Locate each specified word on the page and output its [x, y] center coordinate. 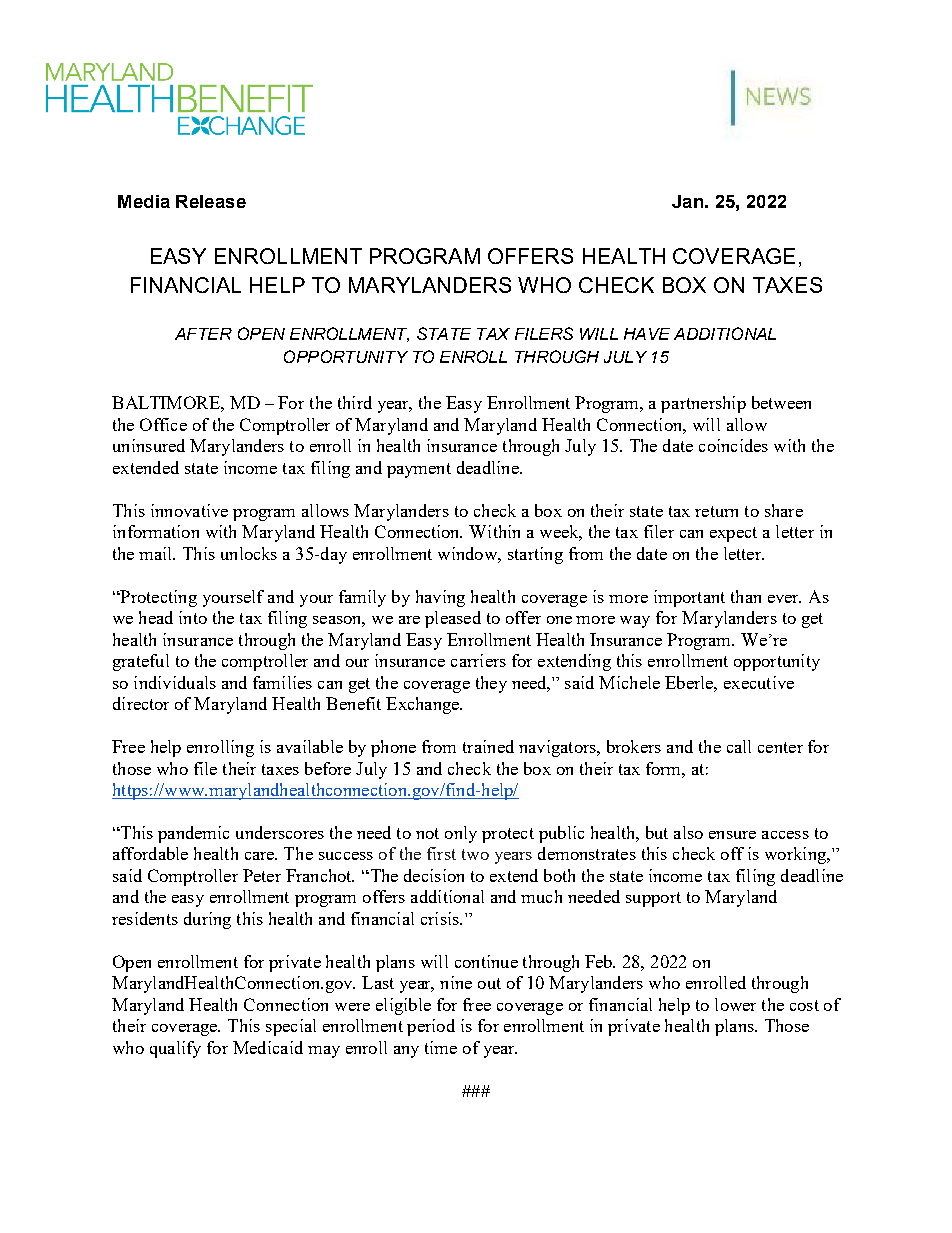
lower [735, 1004]
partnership [703, 404]
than [746, 596]
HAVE [647, 334]
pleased [453, 619]
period [431, 1027]
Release [211, 201]
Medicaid [268, 1047]
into [193, 617]
